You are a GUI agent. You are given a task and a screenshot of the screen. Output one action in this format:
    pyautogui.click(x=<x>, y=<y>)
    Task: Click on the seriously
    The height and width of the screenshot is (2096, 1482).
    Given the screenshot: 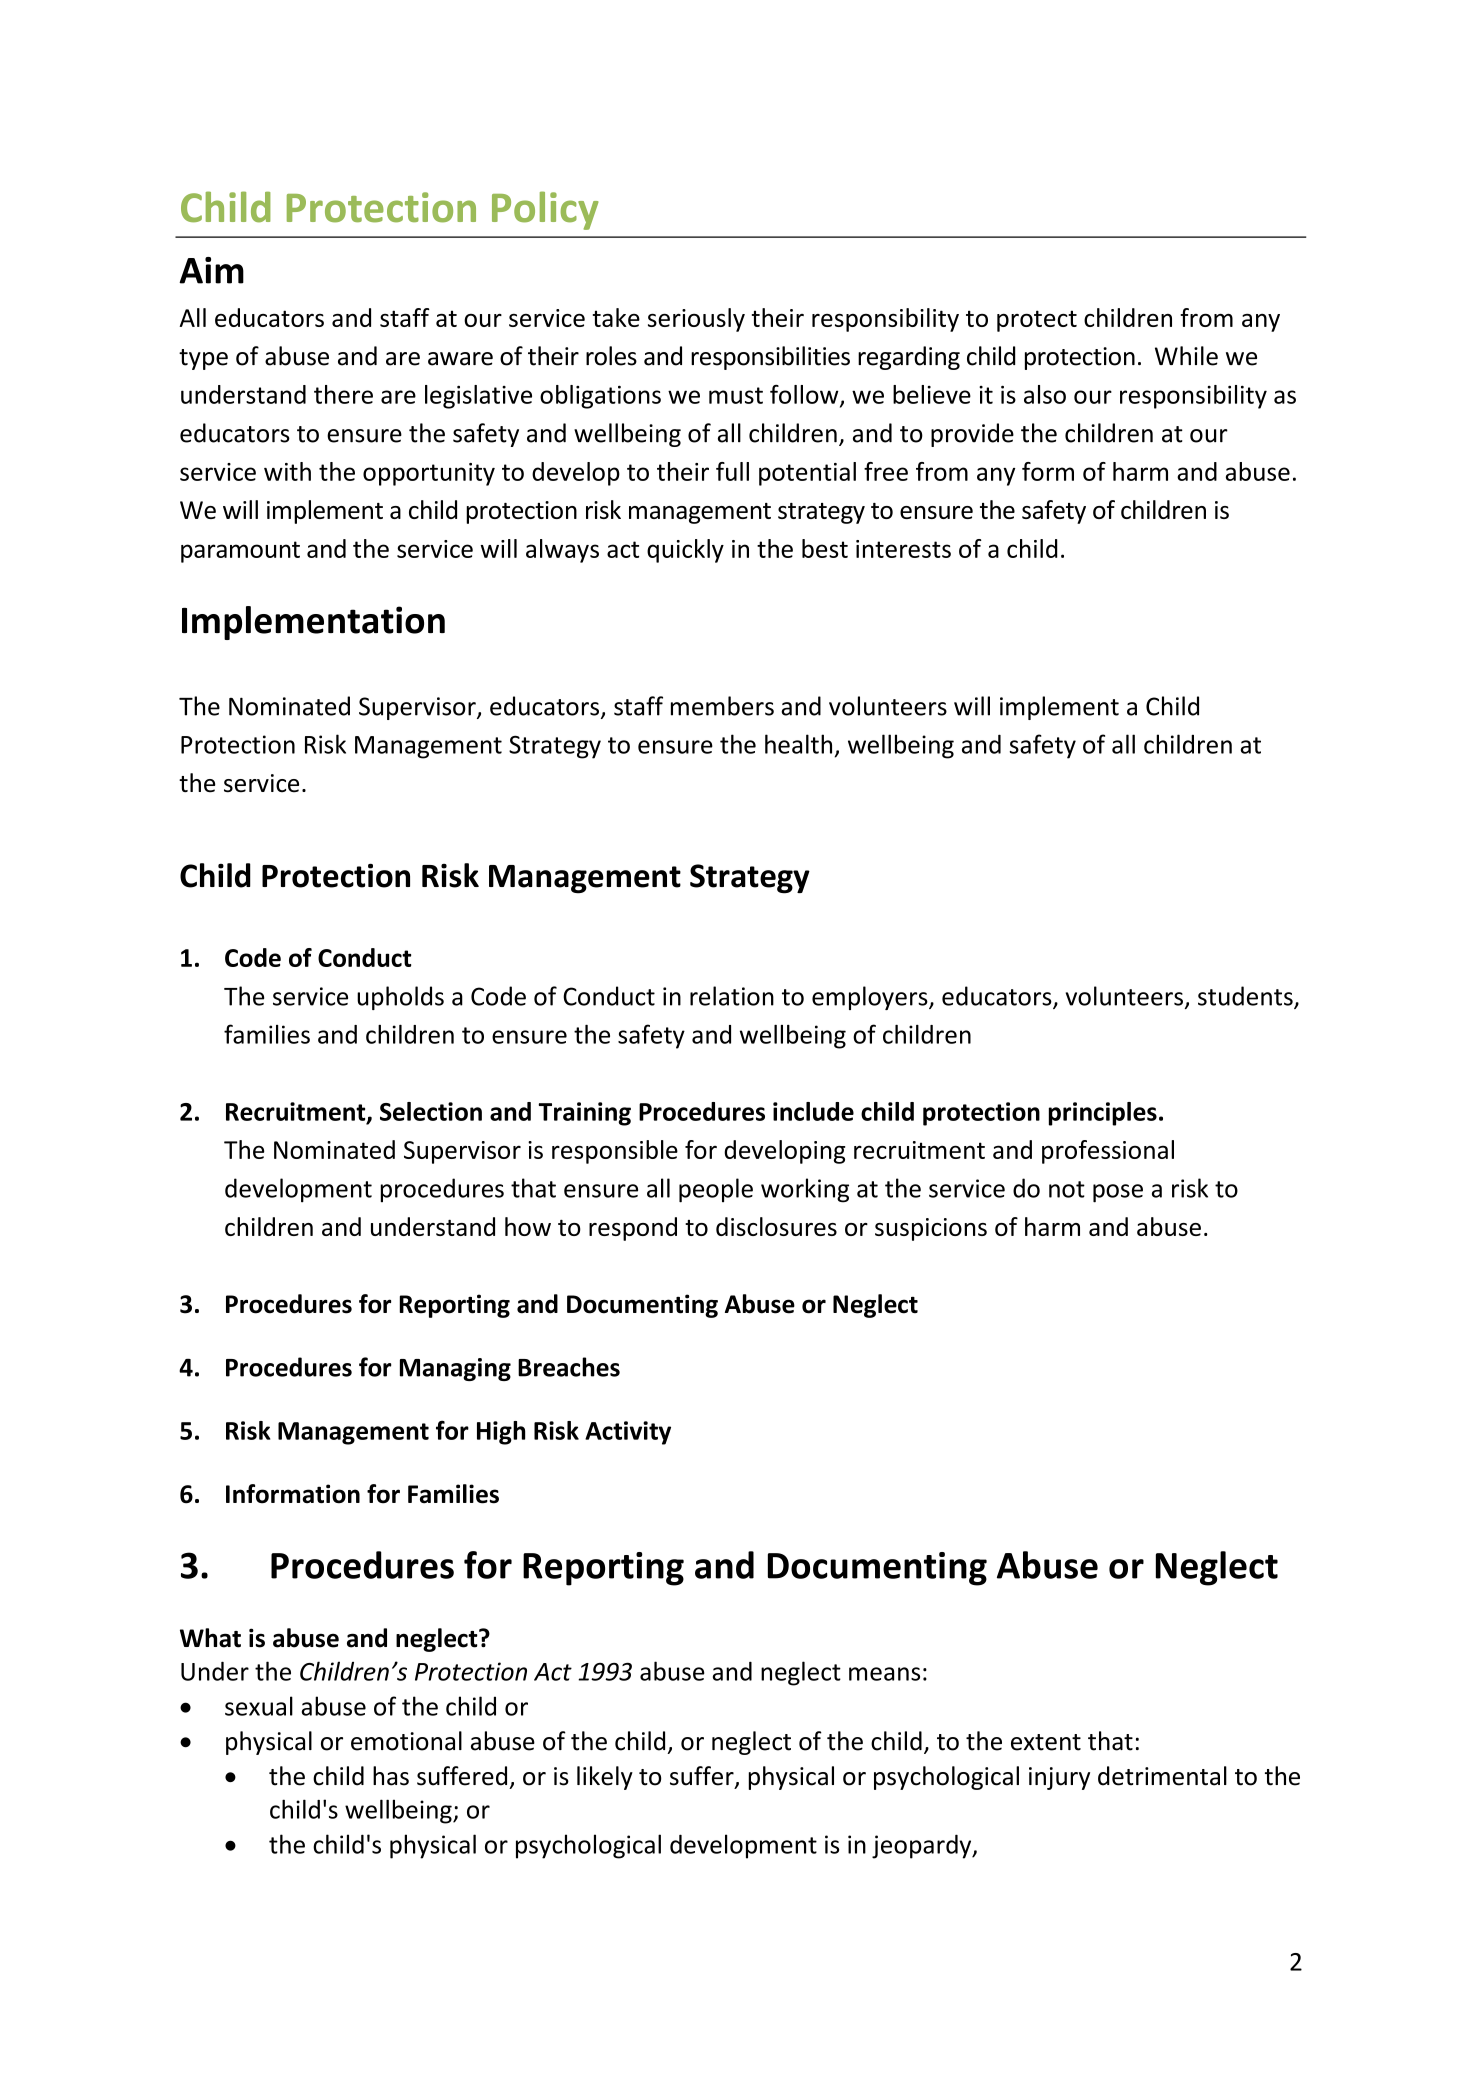 What is the action you would take?
    pyautogui.click(x=696, y=320)
